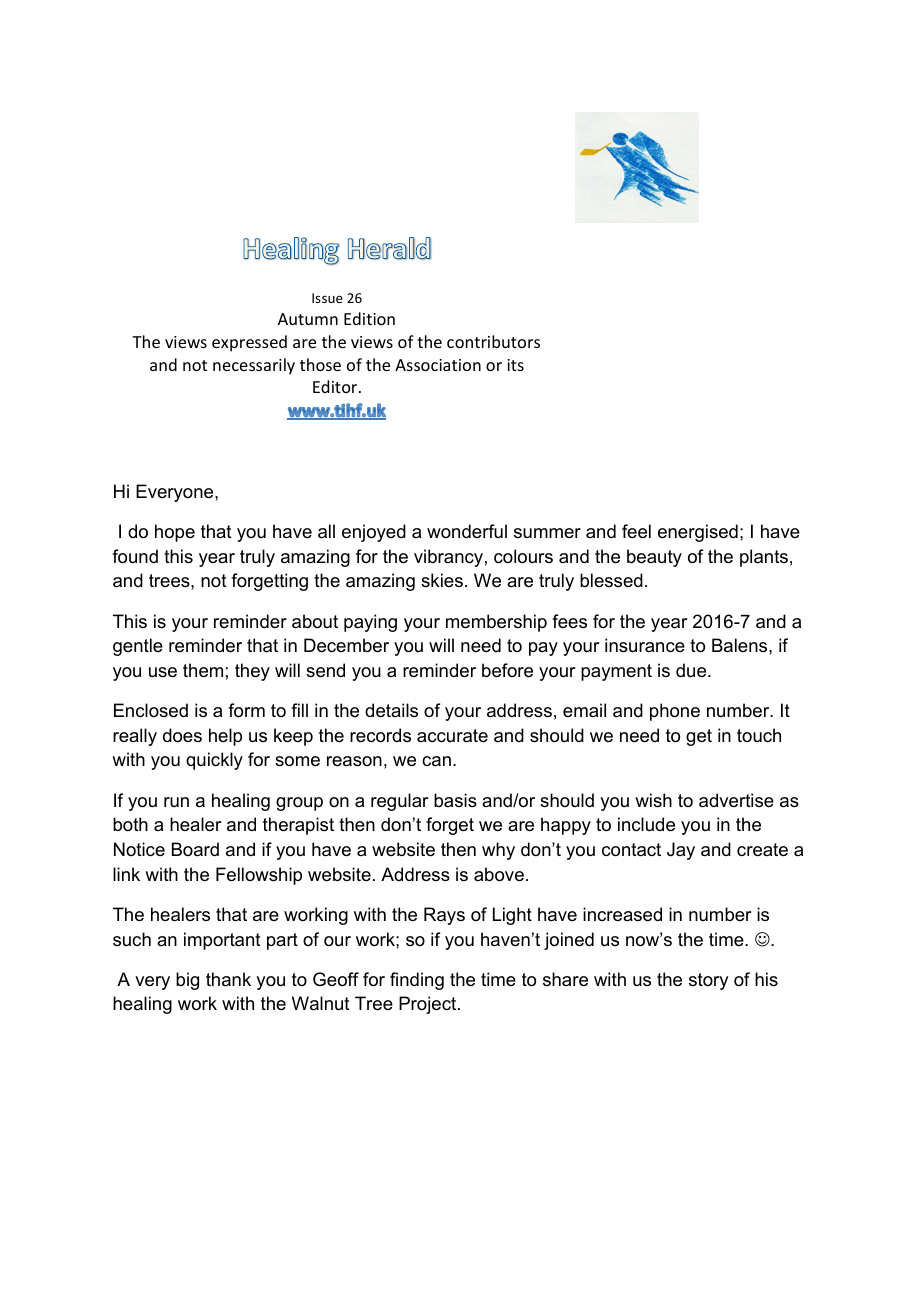 The height and width of the page is (1308, 924). I want to click on story, so click(708, 981).
